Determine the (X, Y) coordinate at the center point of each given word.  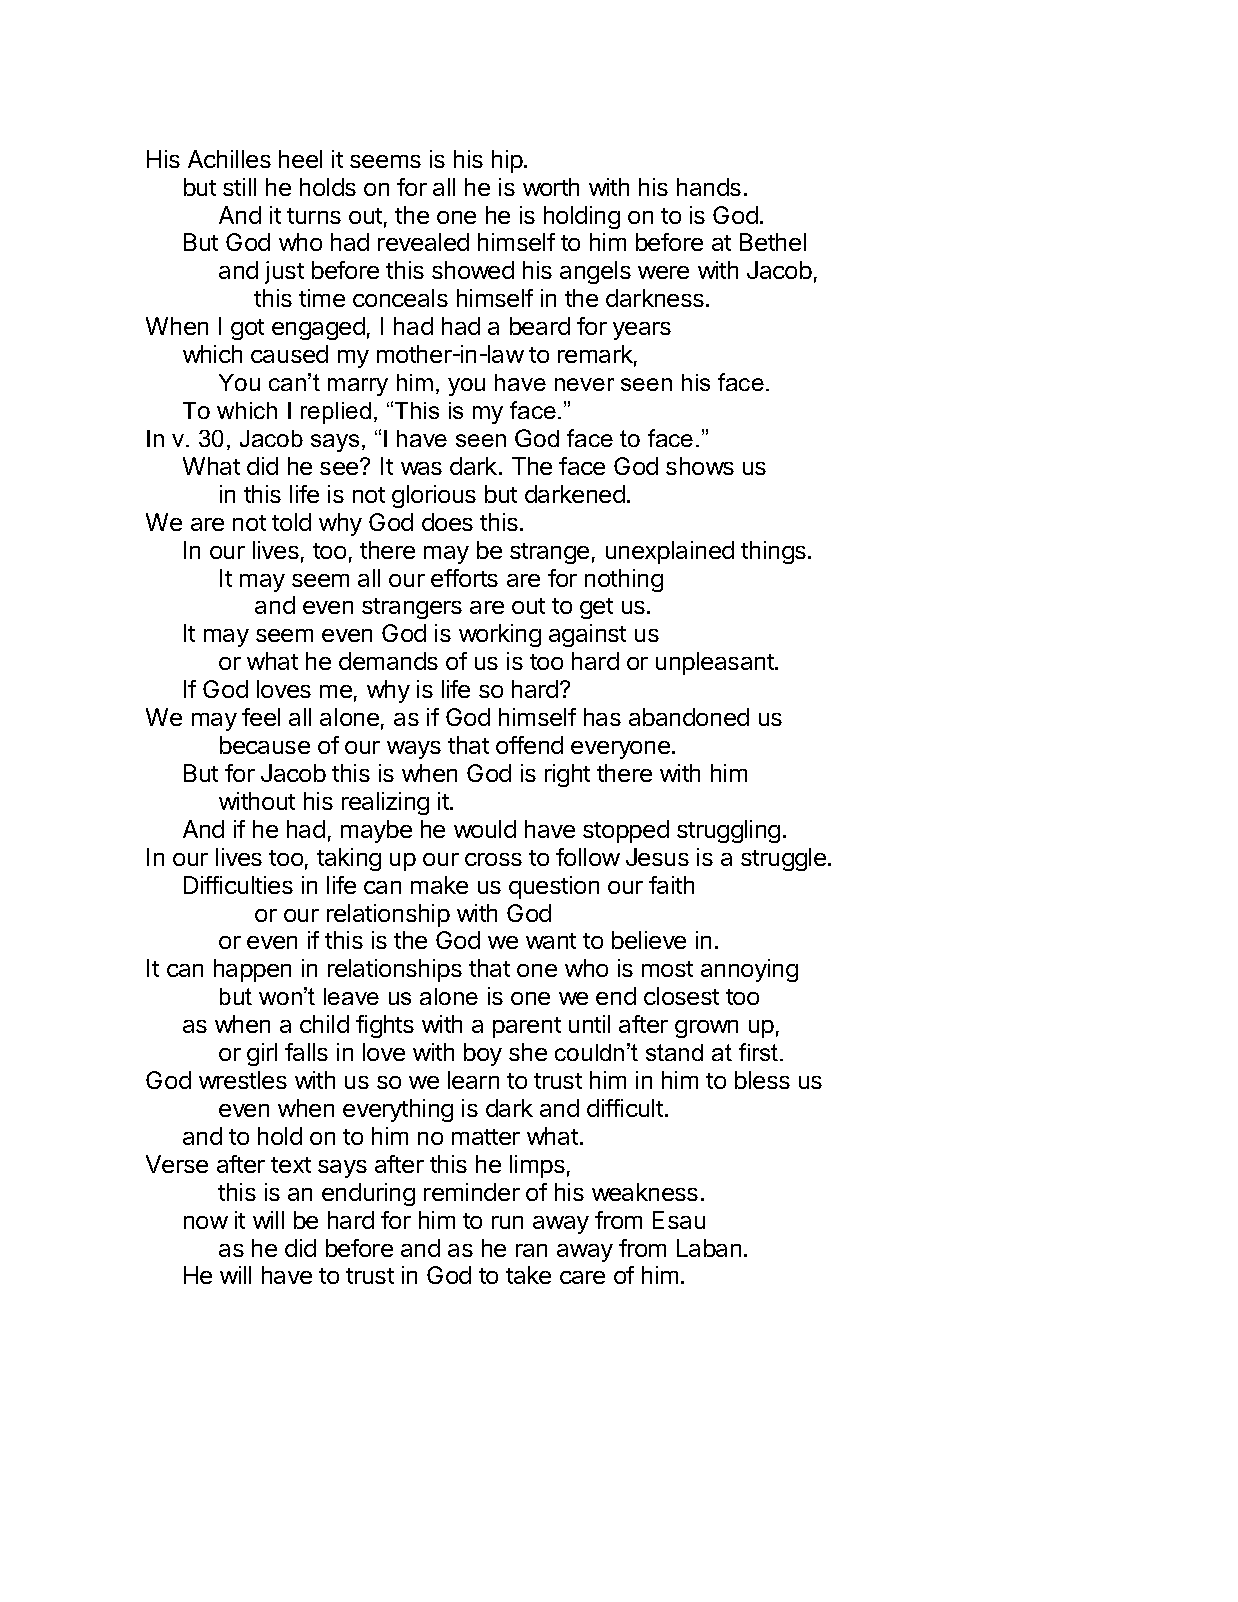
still (239, 187)
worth (551, 187)
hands (709, 187)
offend (529, 745)
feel (261, 717)
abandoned (689, 717)
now (206, 1222)
